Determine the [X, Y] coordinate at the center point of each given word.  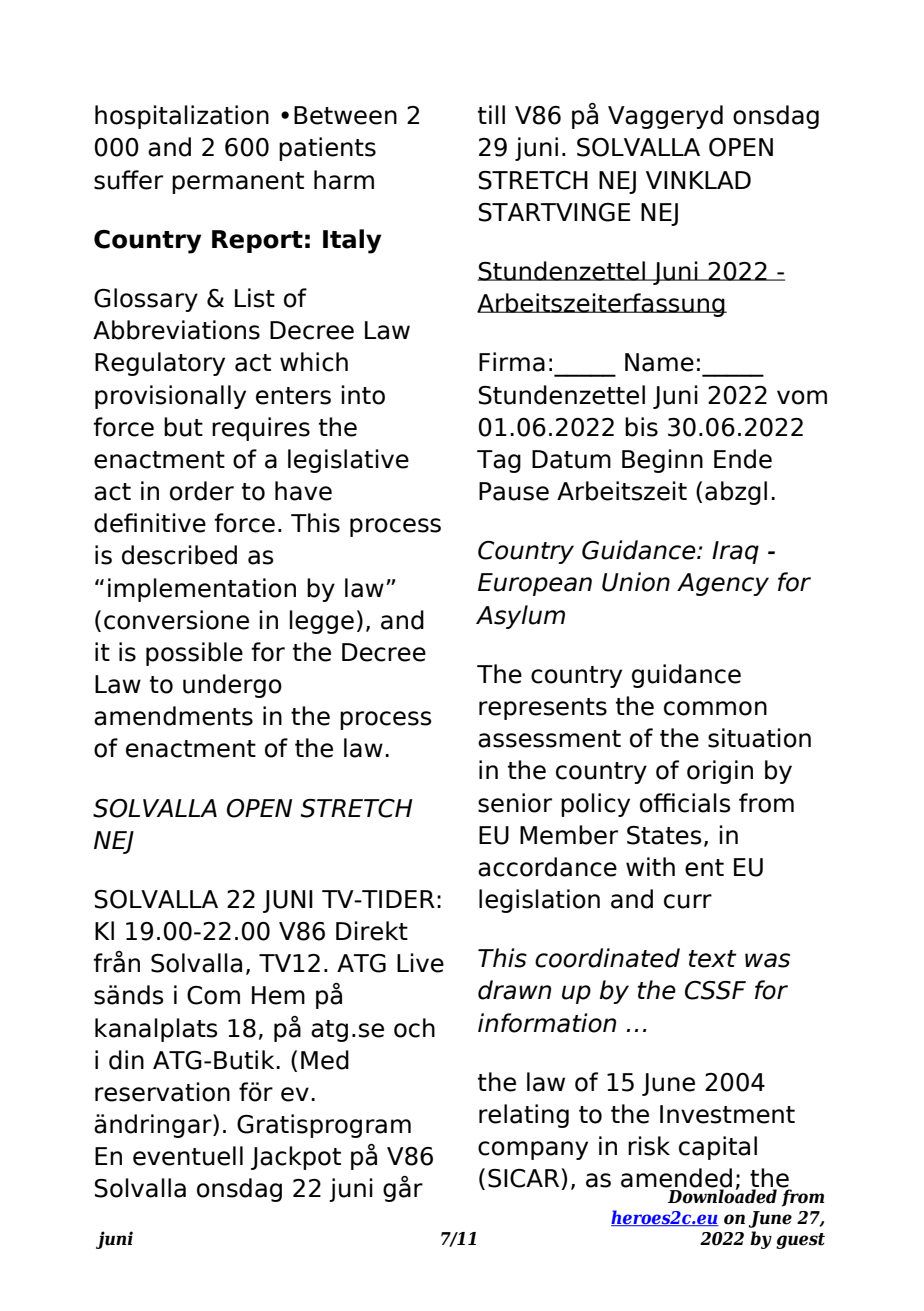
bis [641, 427]
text [713, 959]
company [533, 1150]
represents [543, 709]
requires [261, 429]
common [715, 708]
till [491, 114]
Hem [278, 995]
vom [802, 397]
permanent [238, 183]
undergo [232, 686]
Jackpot [296, 1158]
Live [420, 963]
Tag [499, 461]
